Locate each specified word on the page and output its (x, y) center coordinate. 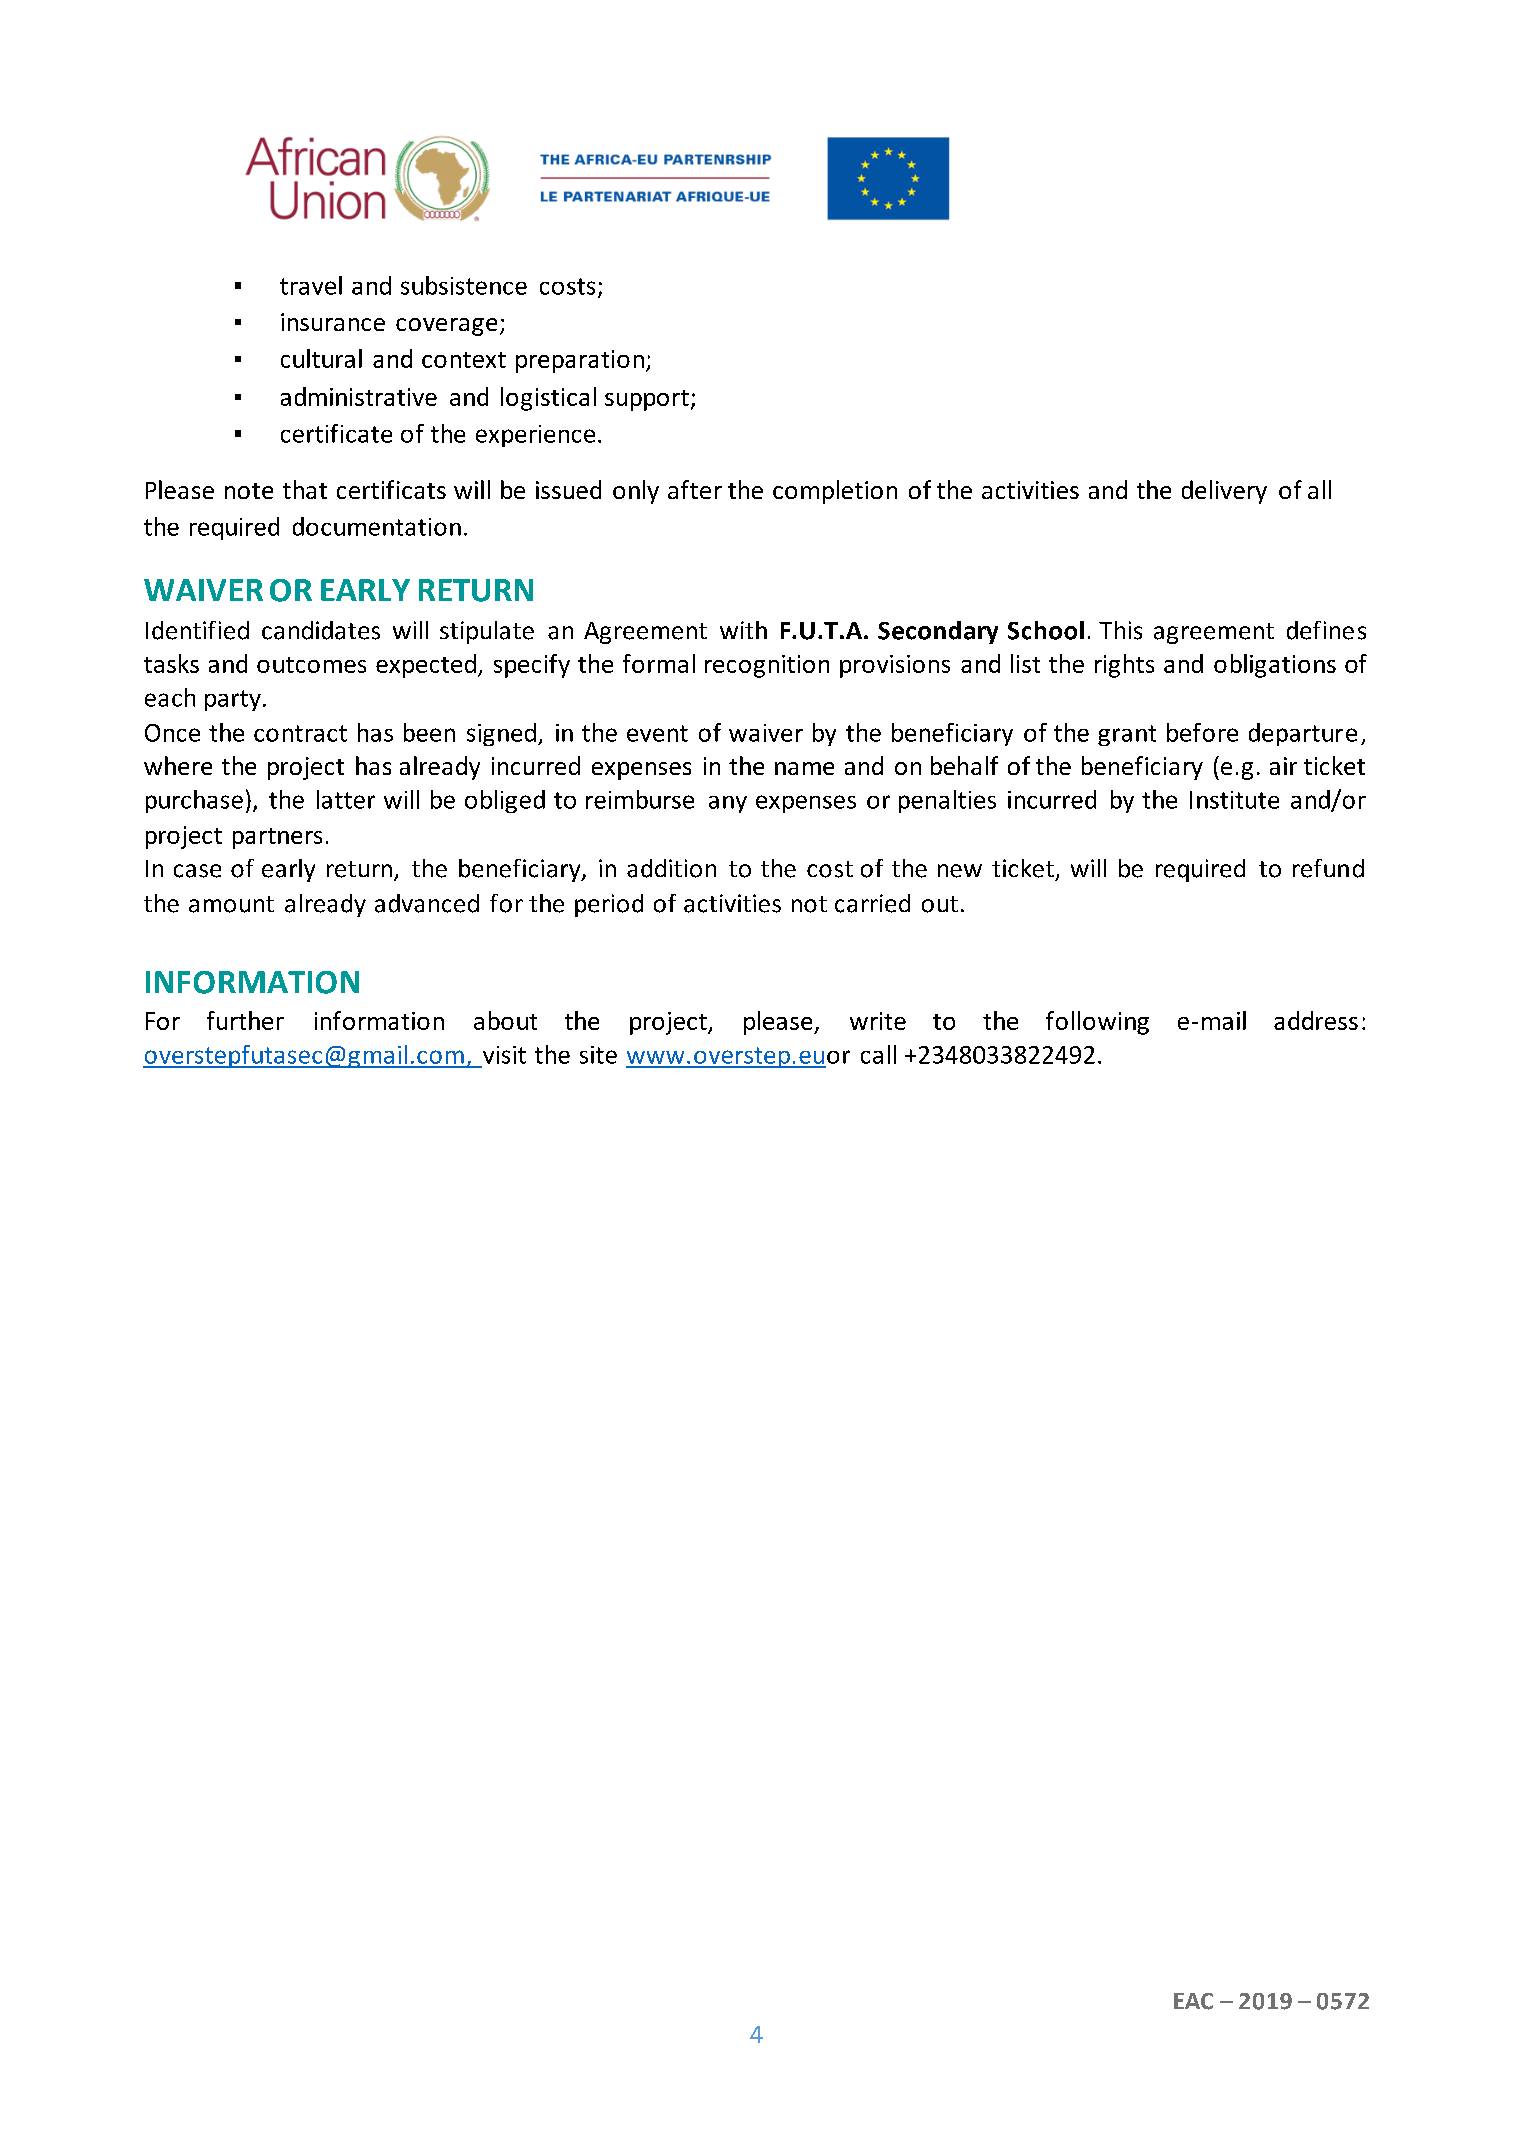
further (245, 1020)
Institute (1234, 800)
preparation (580, 361)
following (1097, 1023)
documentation (377, 526)
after (695, 489)
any (728, 804)
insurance (333, 322)
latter (346, 799)
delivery (1224, 492)
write (878, 1021)
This (1120, 630)
